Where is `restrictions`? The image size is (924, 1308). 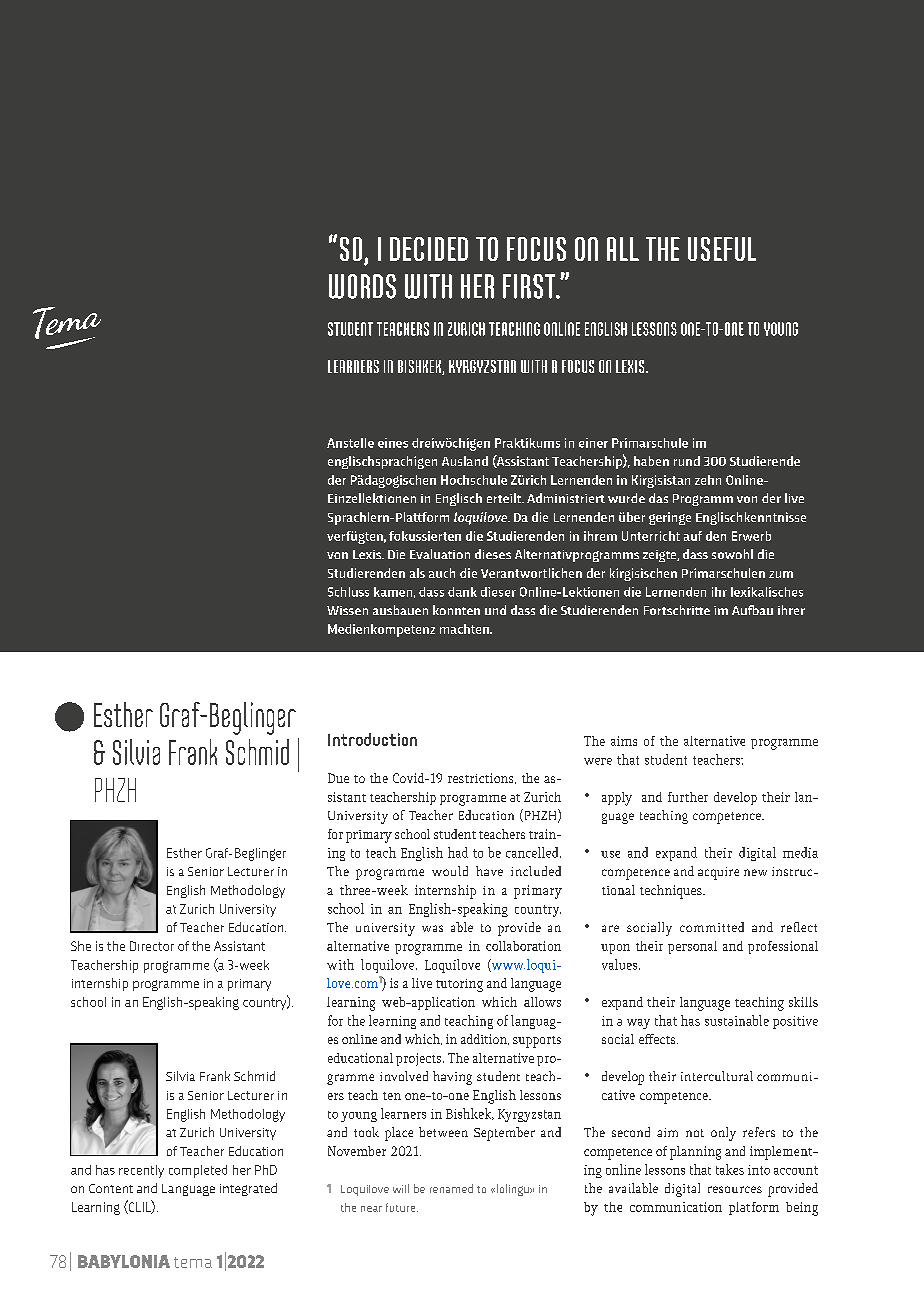
restrictions is located at coordinates (482, 778).
